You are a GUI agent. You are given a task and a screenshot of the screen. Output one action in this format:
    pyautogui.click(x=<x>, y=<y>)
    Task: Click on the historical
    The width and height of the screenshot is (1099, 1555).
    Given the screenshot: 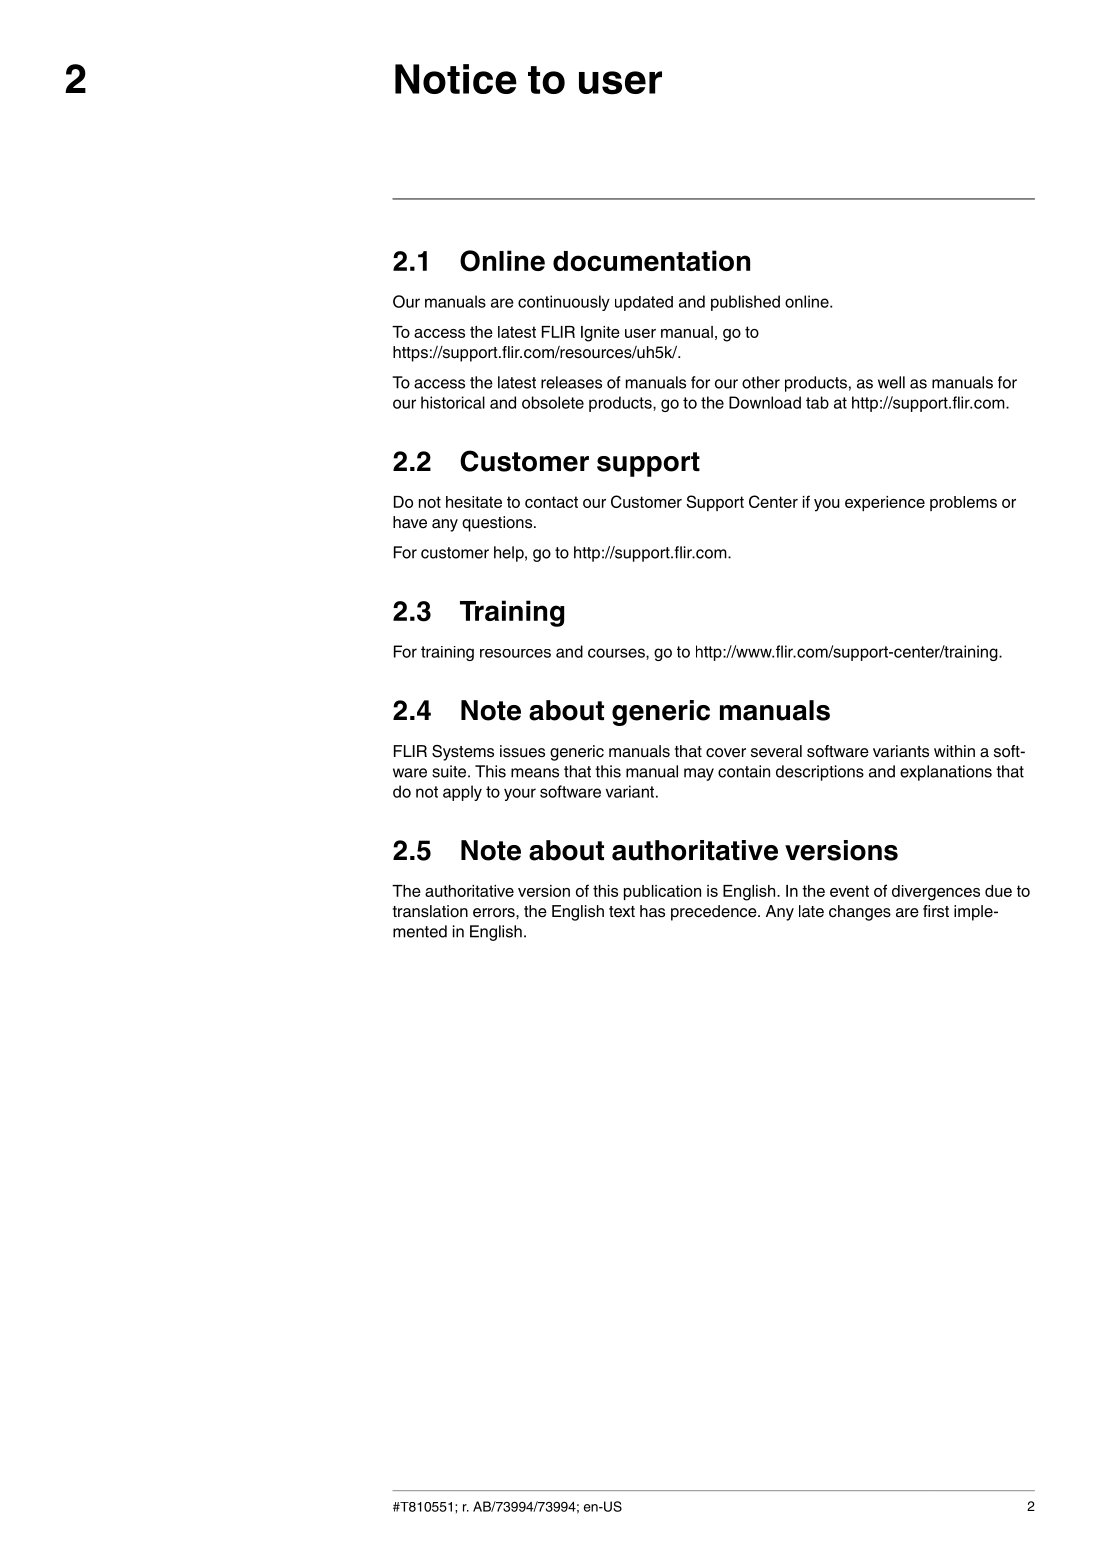 What is the action you would take?
    pyautogui.click(x=453, y=402)
